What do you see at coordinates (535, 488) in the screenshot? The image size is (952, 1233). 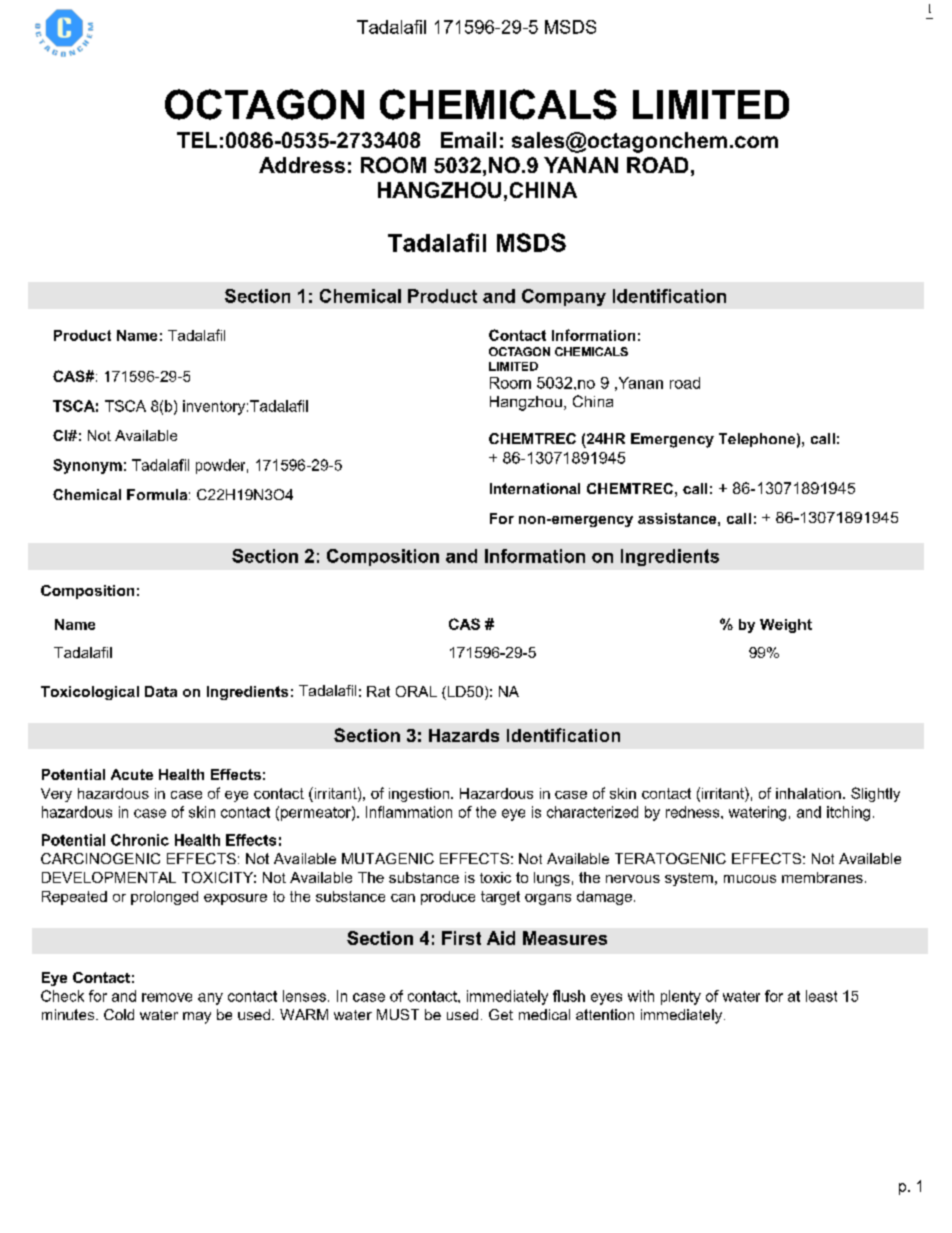 I see `International` at bounding box center [535, 488].
